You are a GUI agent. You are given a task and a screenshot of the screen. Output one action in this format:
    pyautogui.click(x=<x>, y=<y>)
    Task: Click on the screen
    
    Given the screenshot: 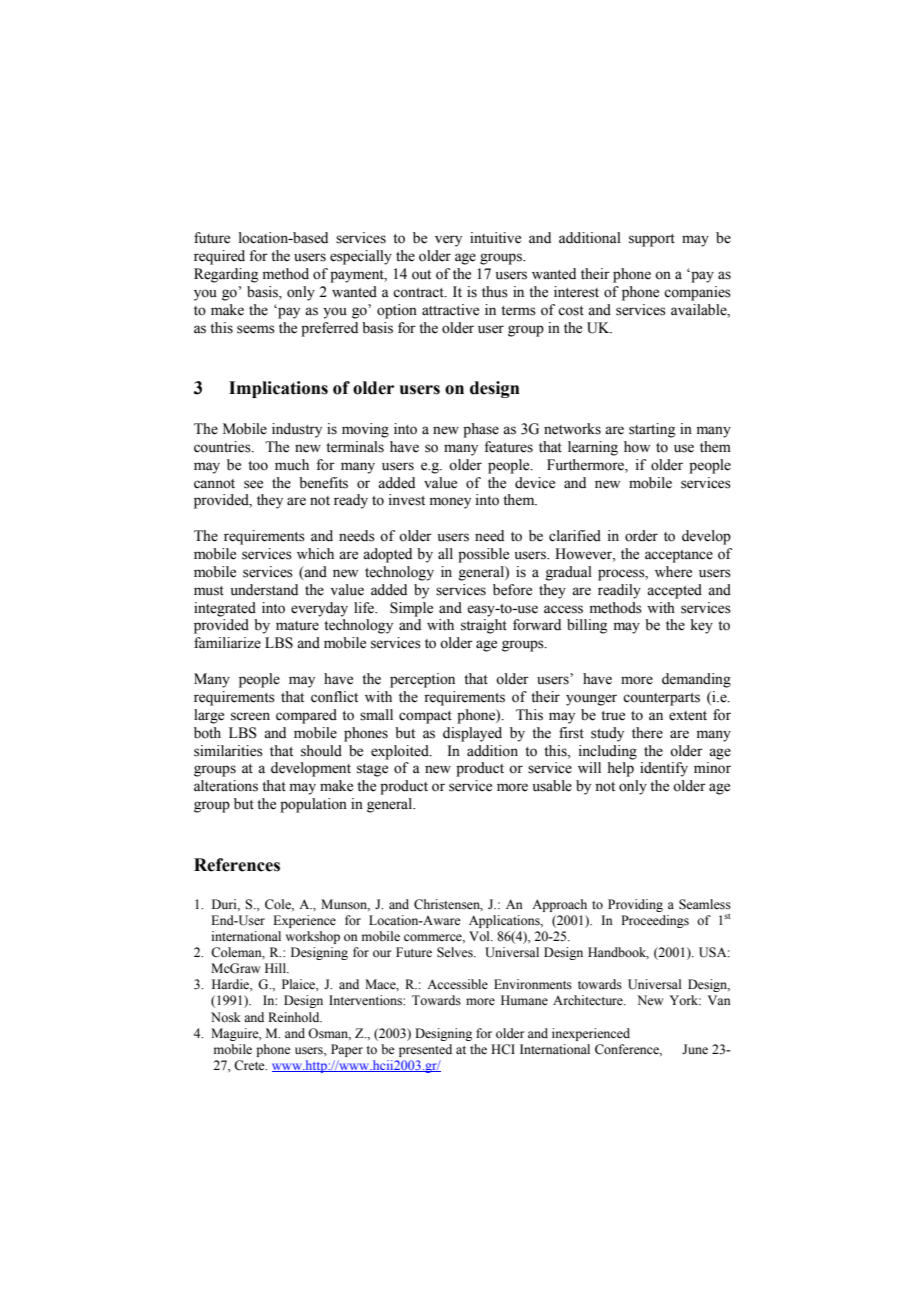 What is the action you would take?
    pyautogui.click(x=250, y=716)
